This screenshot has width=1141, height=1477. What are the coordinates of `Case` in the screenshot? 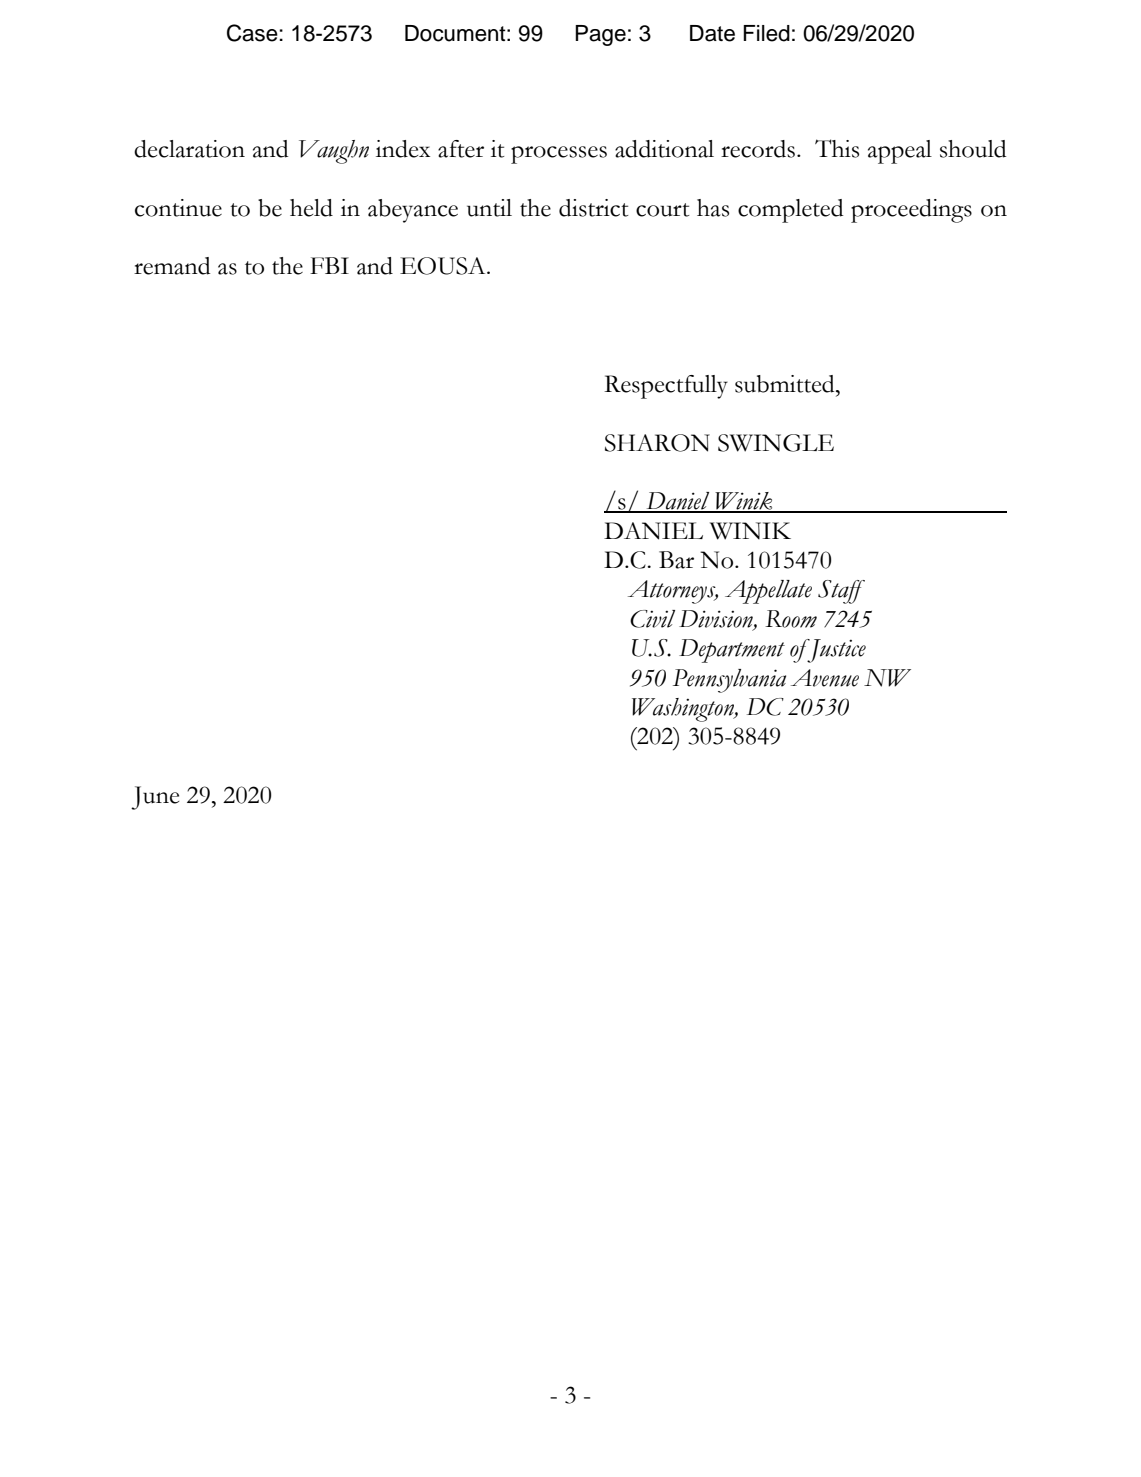 It's located at (252, 33).
